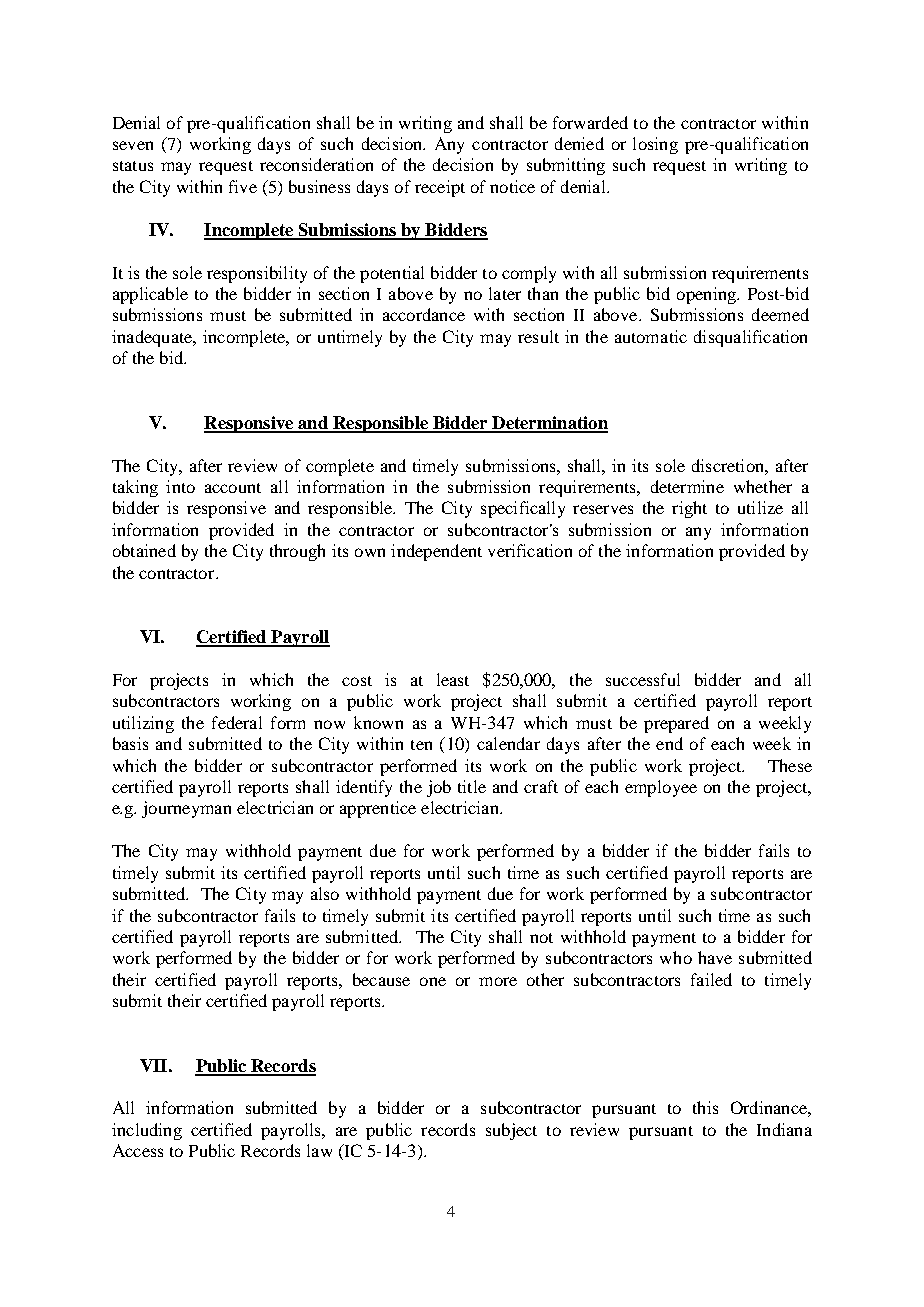 The image size is (924, 1307). What do you see at coordinates (729, 465) in the screenshot?
I see `discretion` at bounding box center [729, 465].
